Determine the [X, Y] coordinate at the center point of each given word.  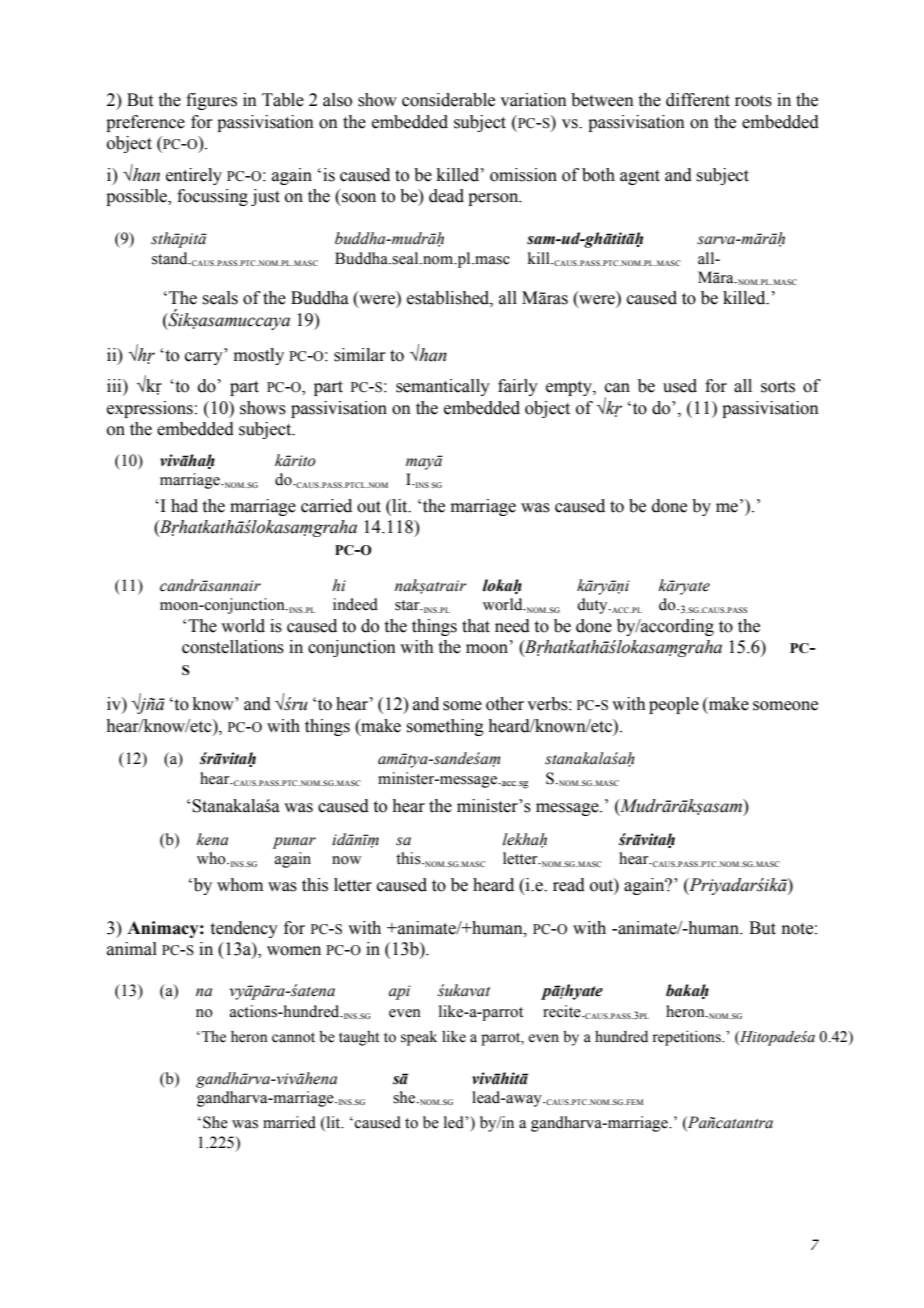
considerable [448, 100]
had [184, 506]
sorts [778, 387]
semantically [443, 387]
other [505, 704]
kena [212, 839]
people [674, 705]
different [698, 100]
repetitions [687, 1038]
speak [419, 1038]
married [289, 1122]
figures [211, 101]
